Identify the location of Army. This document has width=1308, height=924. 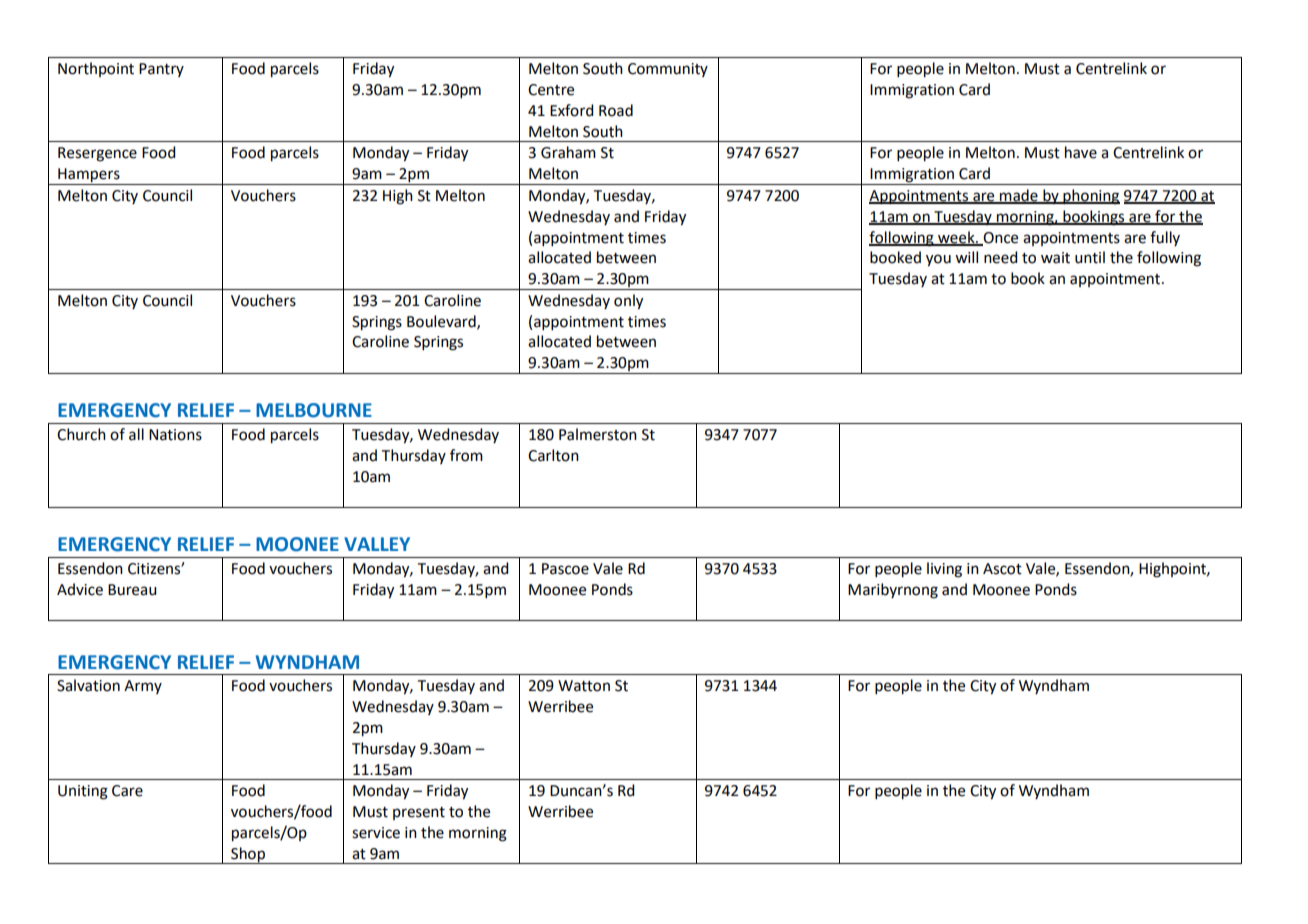
(143, 687).
